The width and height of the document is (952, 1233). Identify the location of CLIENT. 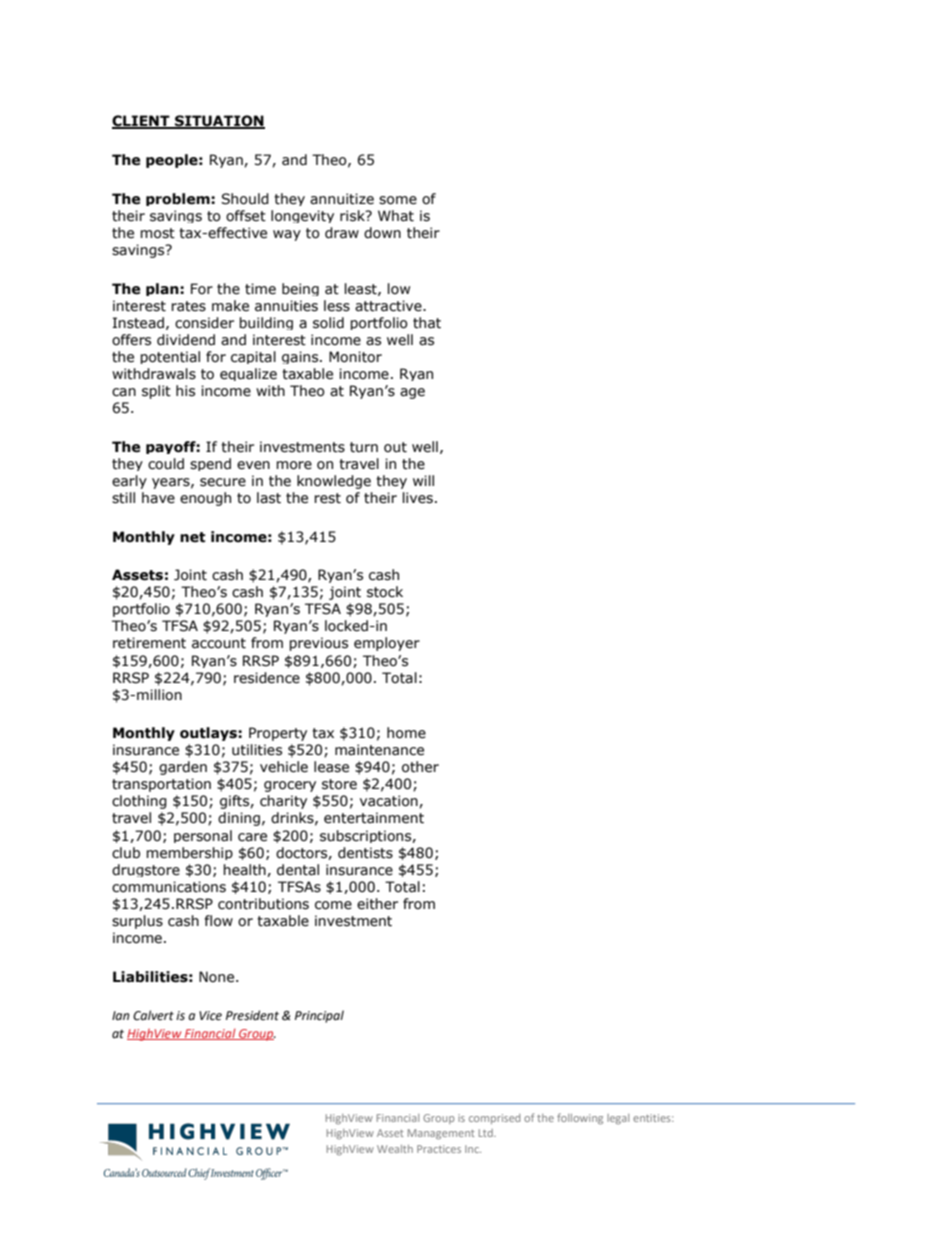
(142, 122).
